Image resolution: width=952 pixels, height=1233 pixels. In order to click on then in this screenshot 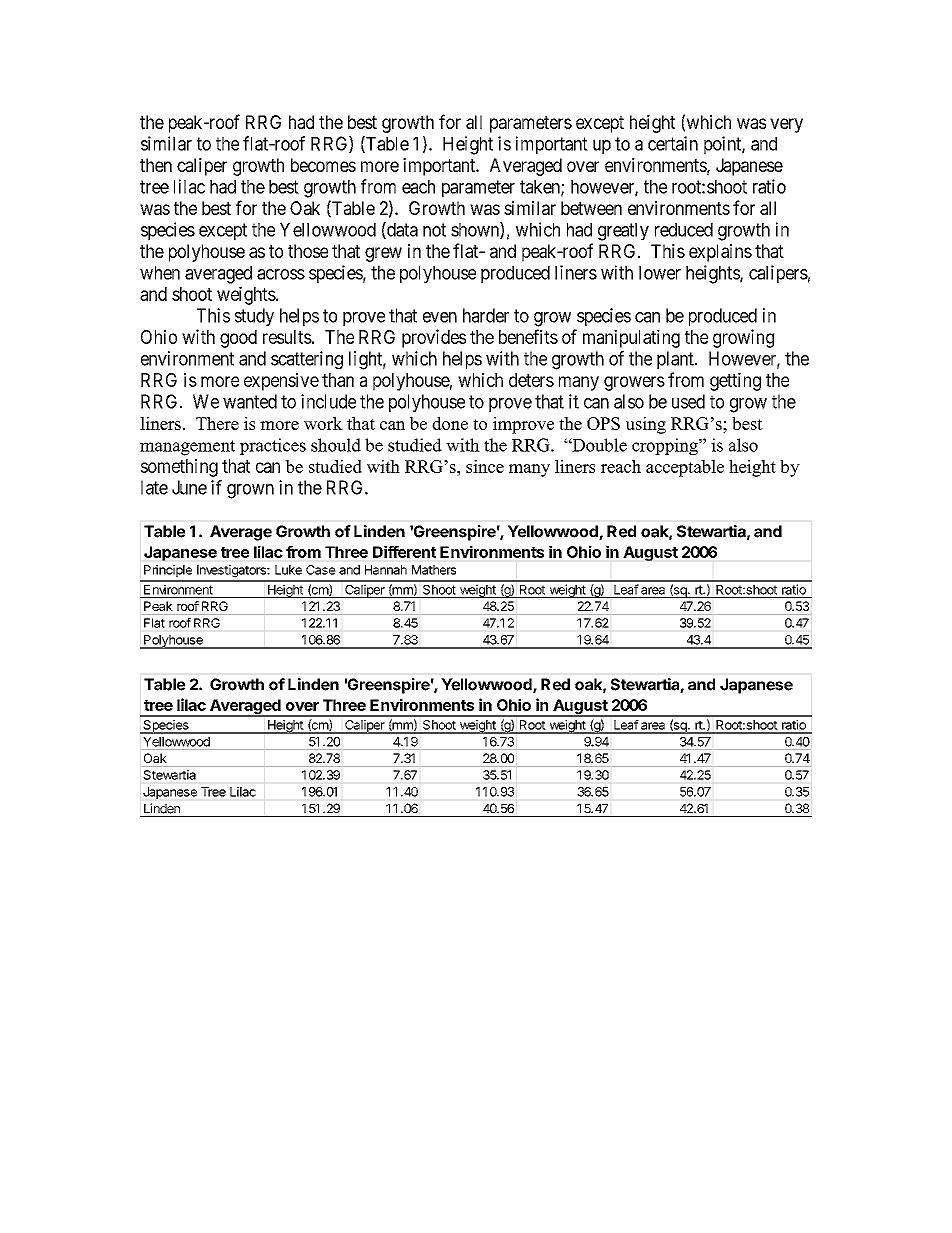, I will do `click(156, 165)`.
